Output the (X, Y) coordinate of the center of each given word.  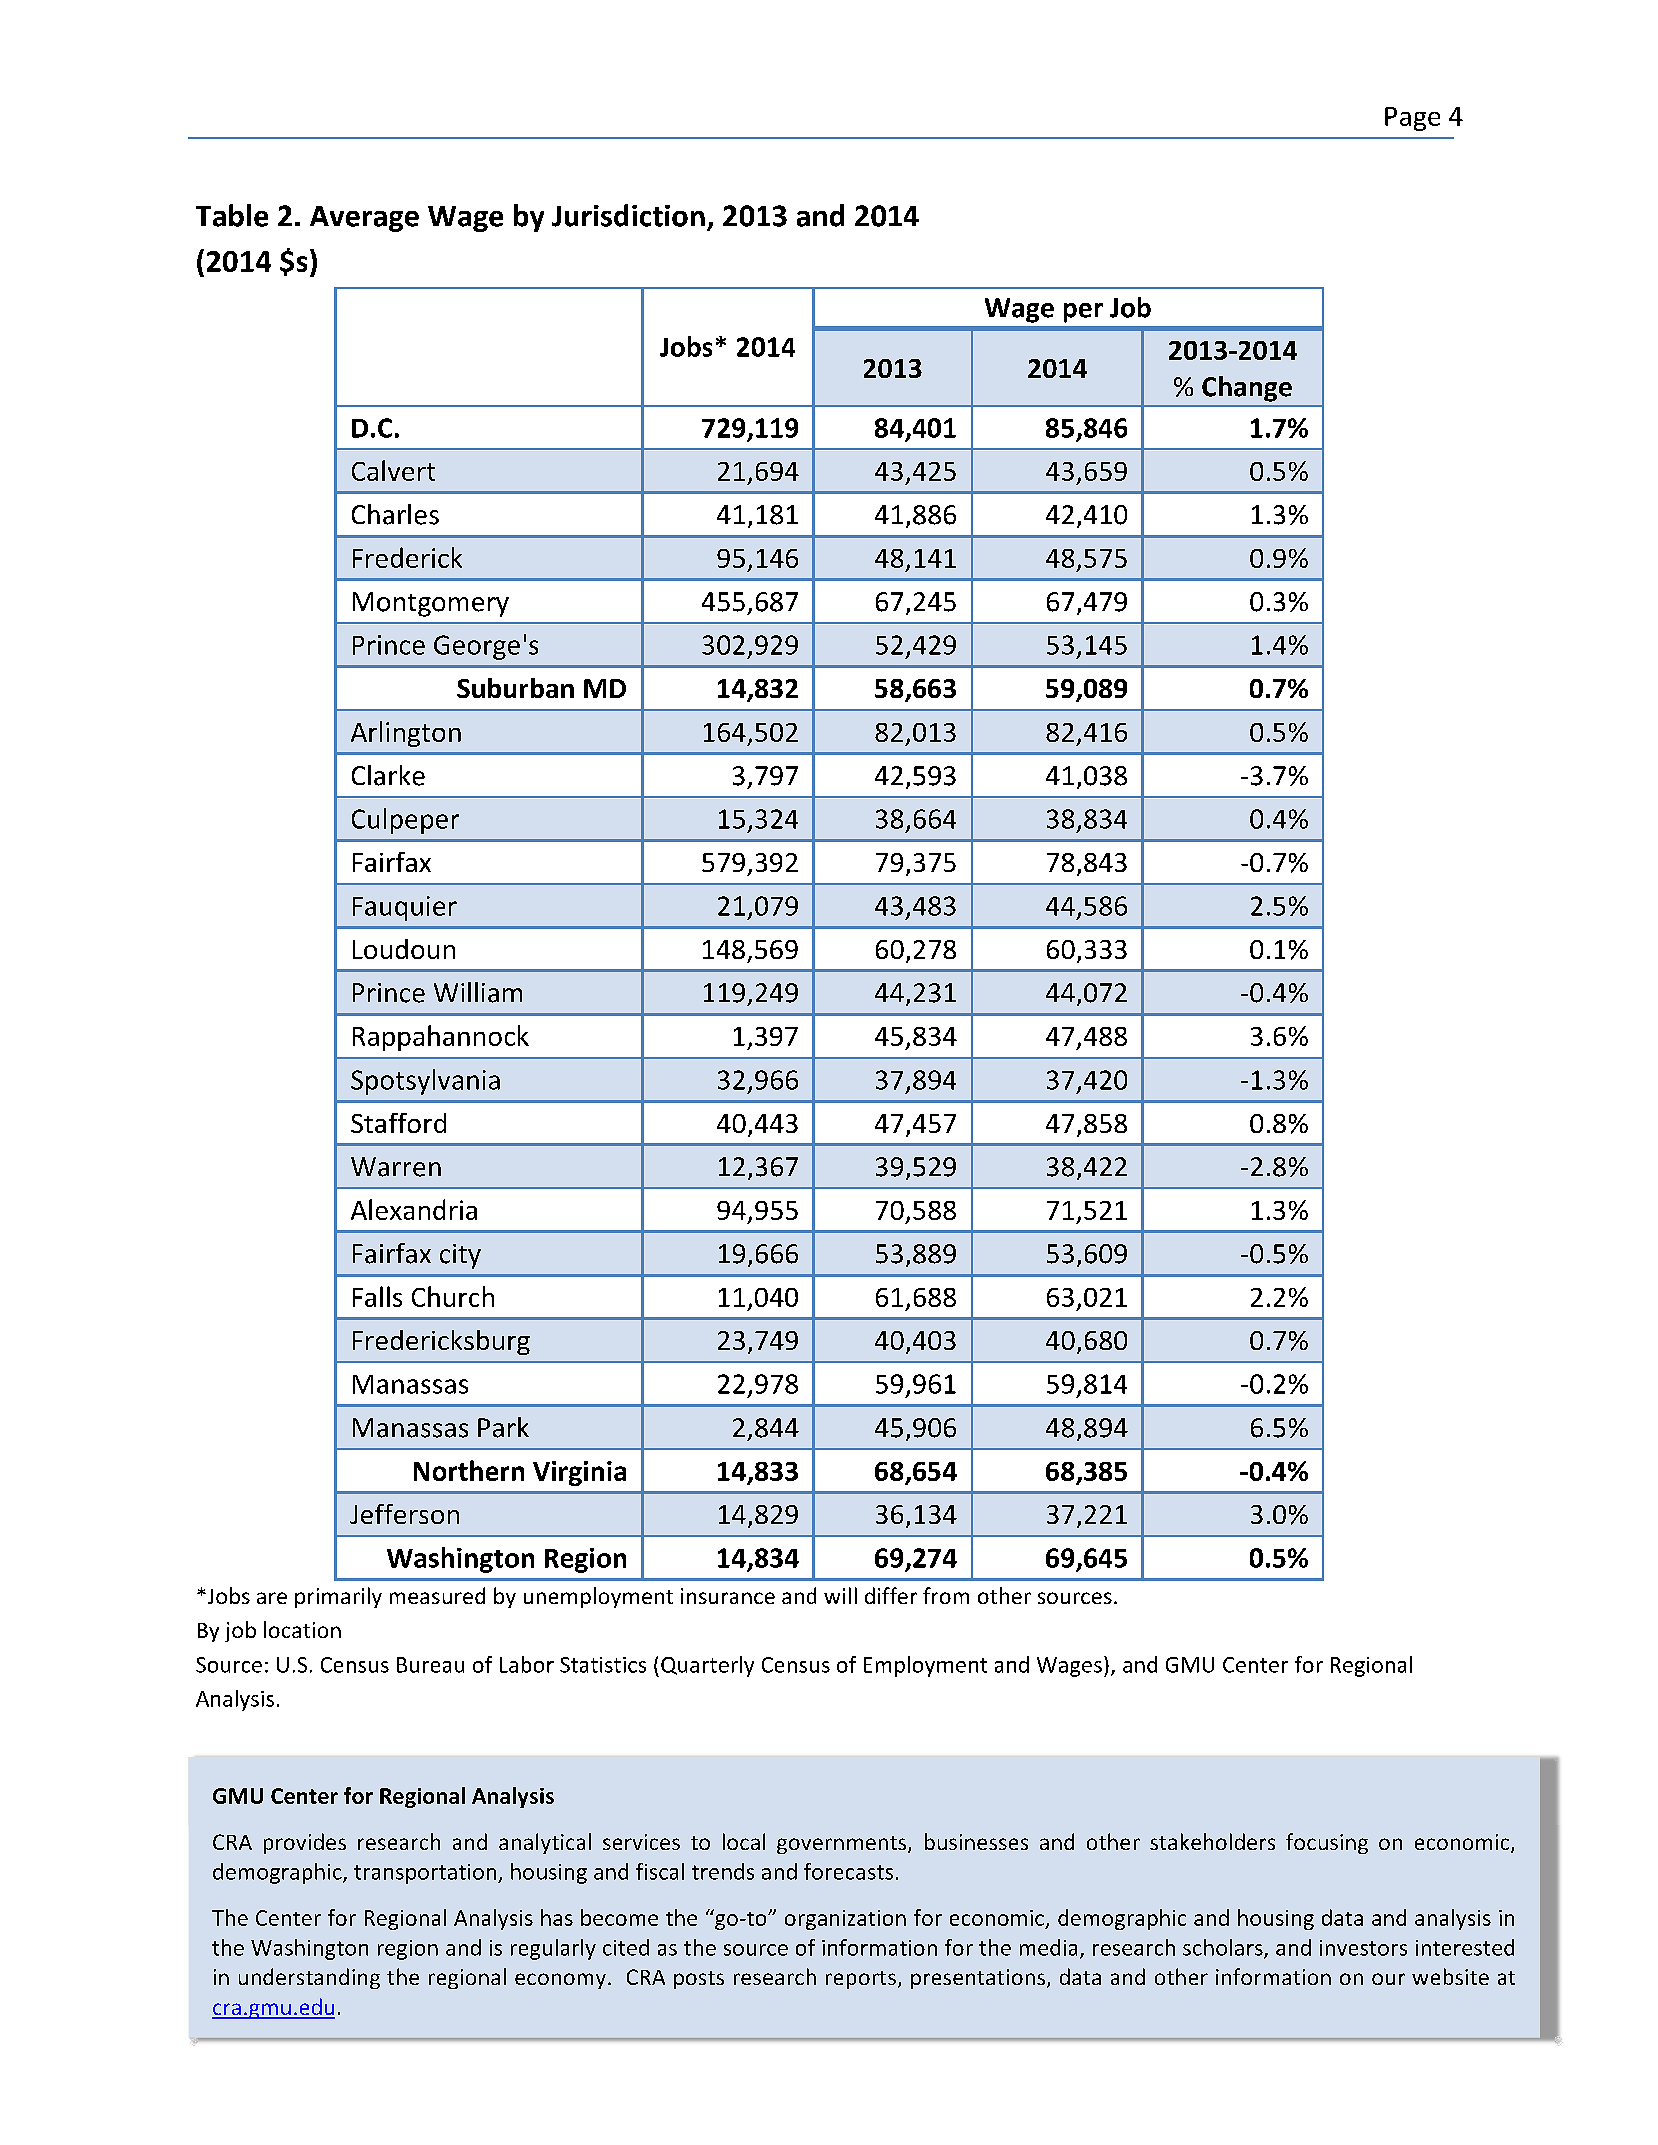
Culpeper (405, 821)
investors (1363, 1948)
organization (845, 1920)
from (946, 1595)
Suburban (515, 688)
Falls (377, 1296)
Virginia (579, 1473)
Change (1247, 389)
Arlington (406, 734)
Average (364, 219)
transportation (426, 1874)
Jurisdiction (628, 215)
